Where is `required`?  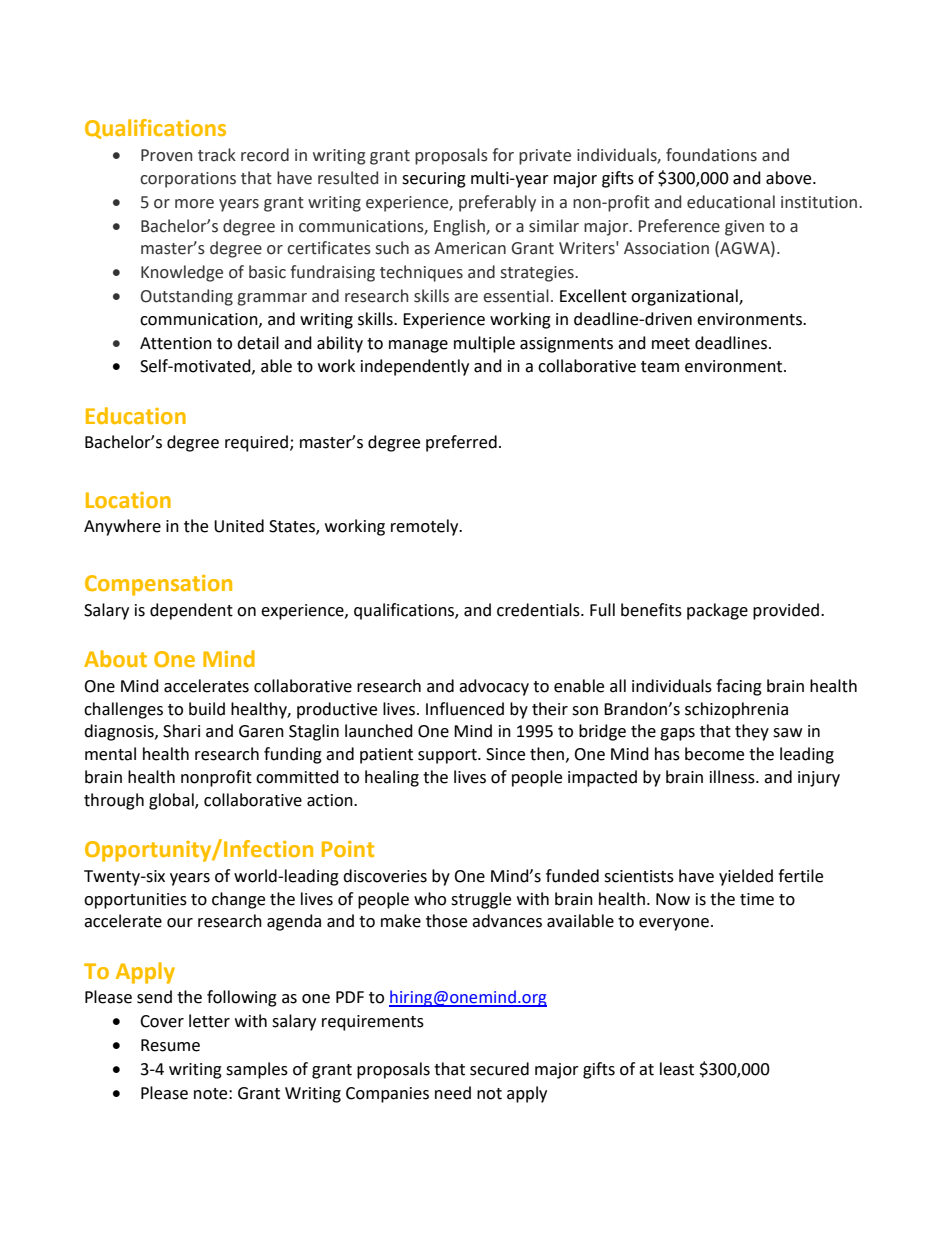 required is located at coordinates (256, 443).
